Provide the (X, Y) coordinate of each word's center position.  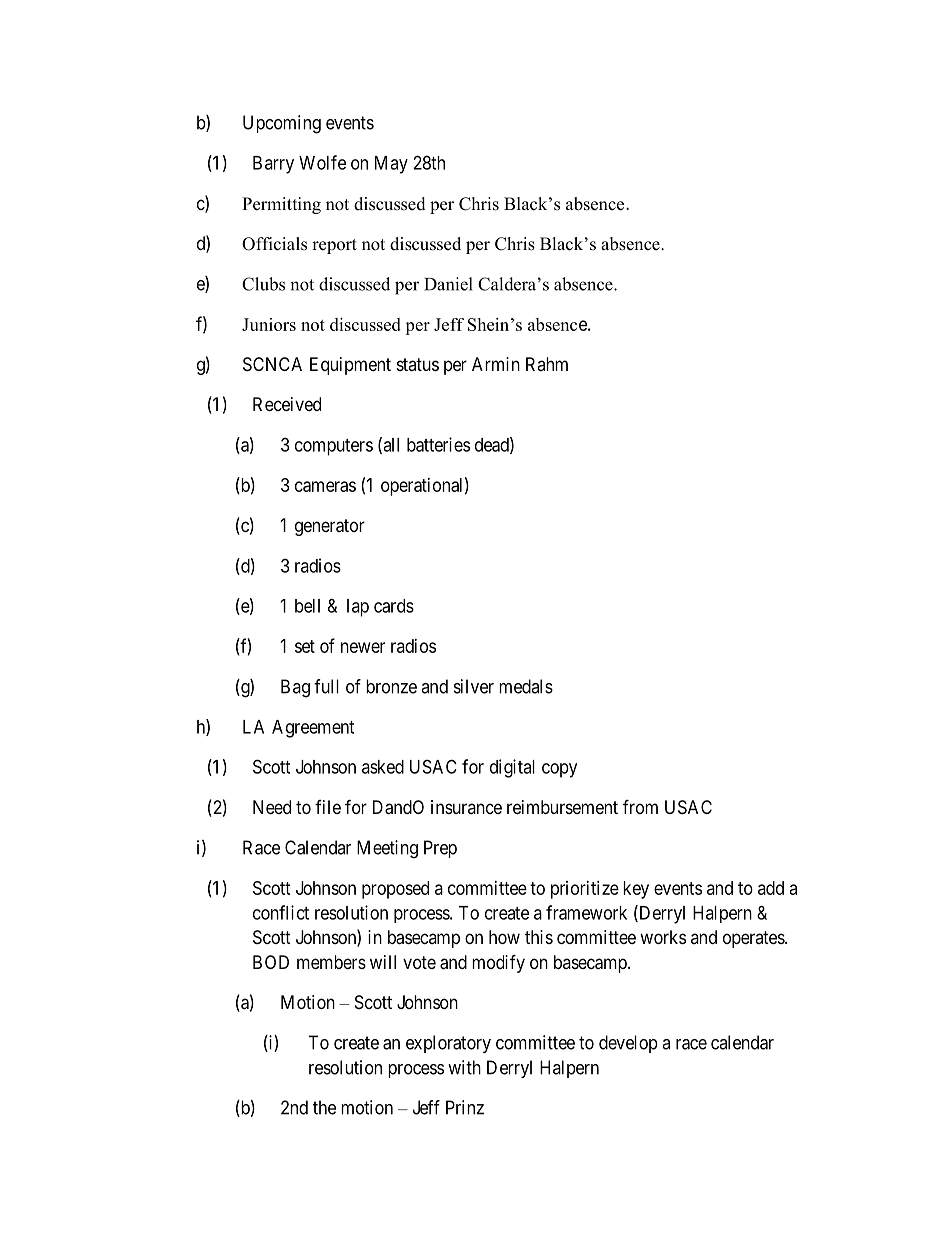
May (391, 165)
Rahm (547, 364)
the (324, 1107)
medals (526, 686)
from (640, 806)
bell (307, 606)
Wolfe (322, 162)
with (464, 1067)
